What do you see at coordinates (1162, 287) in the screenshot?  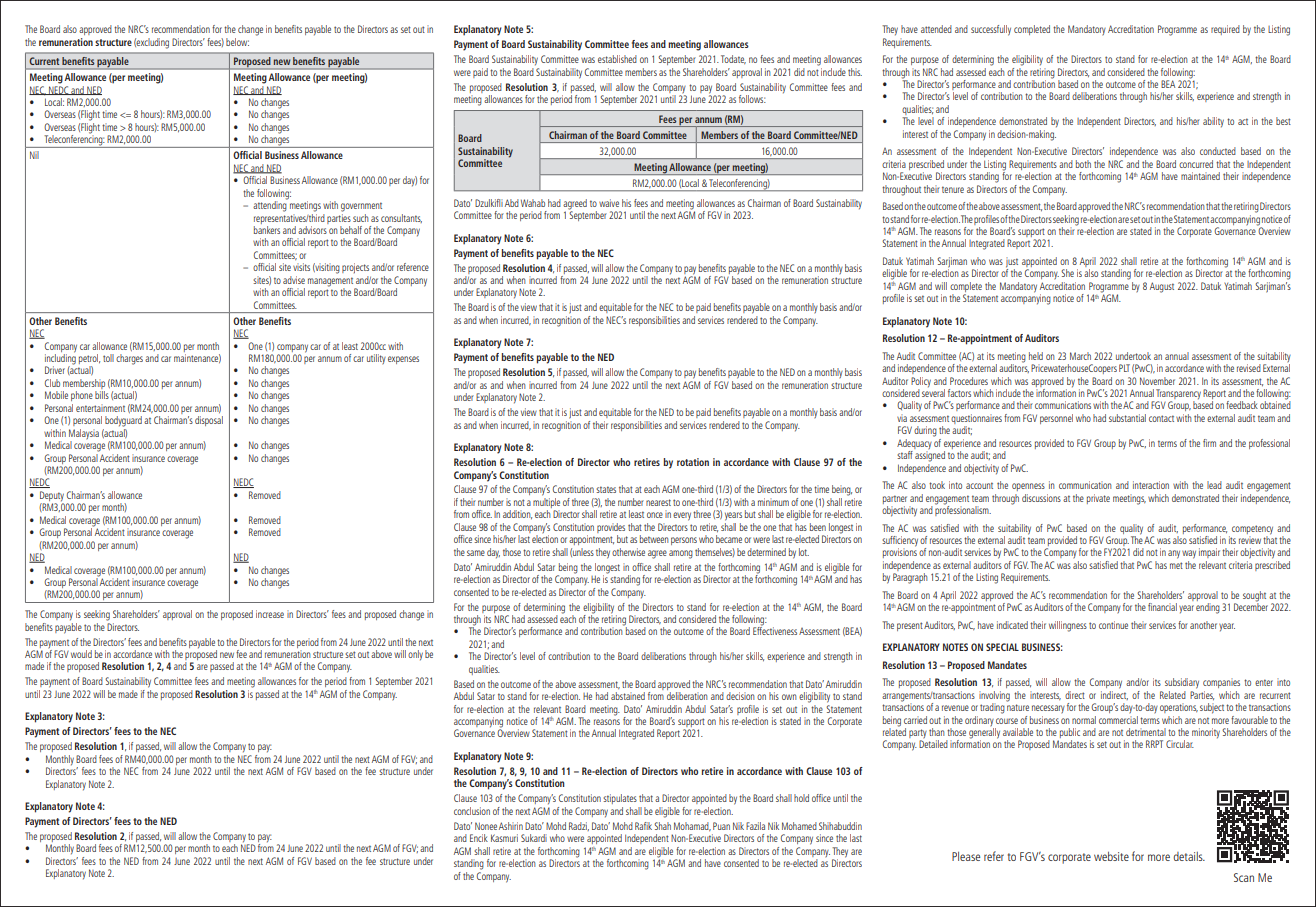 I see `August` at bounding box center [1162, 287].
